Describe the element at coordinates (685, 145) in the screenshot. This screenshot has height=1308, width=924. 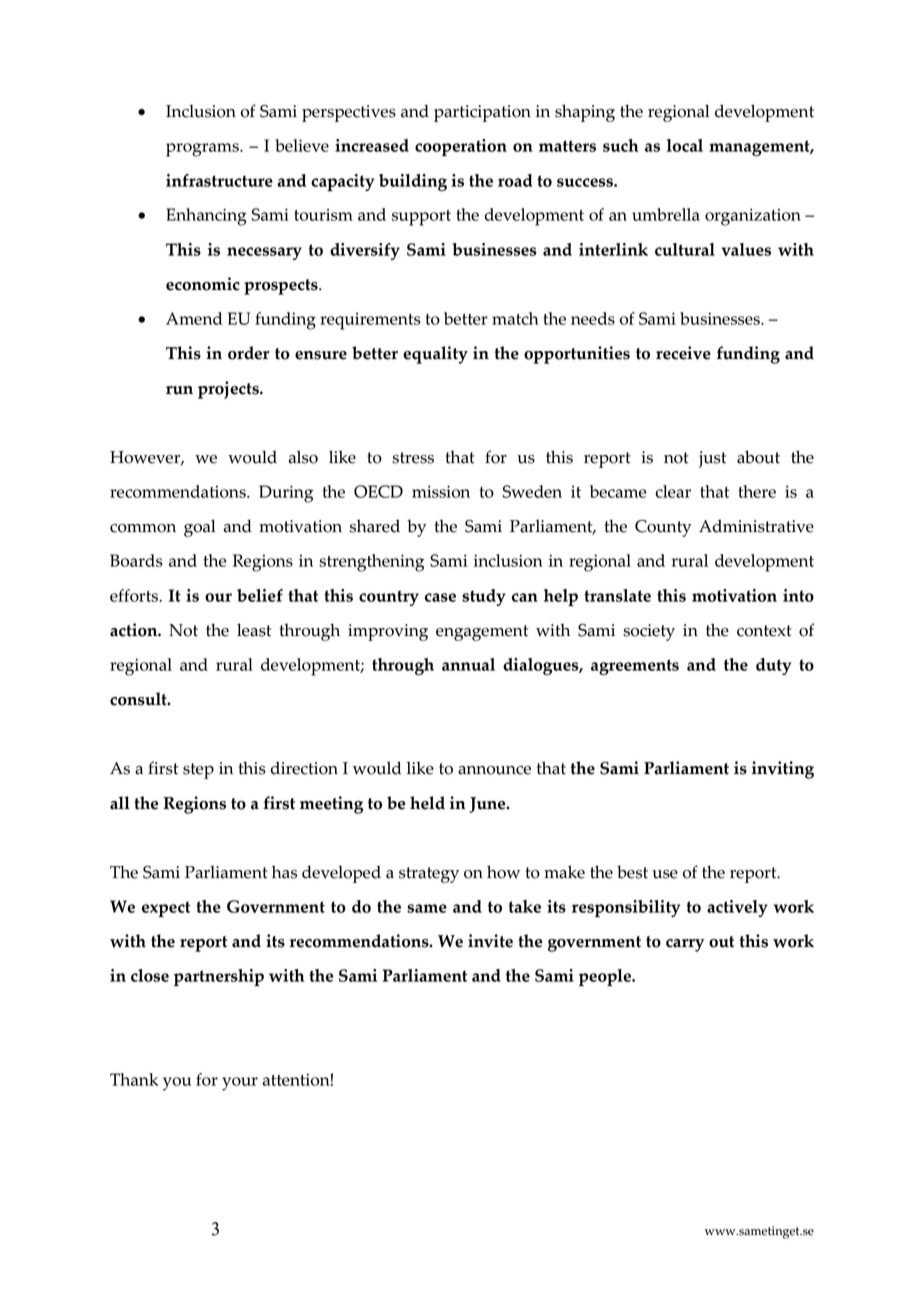
I see `local` at that location.
